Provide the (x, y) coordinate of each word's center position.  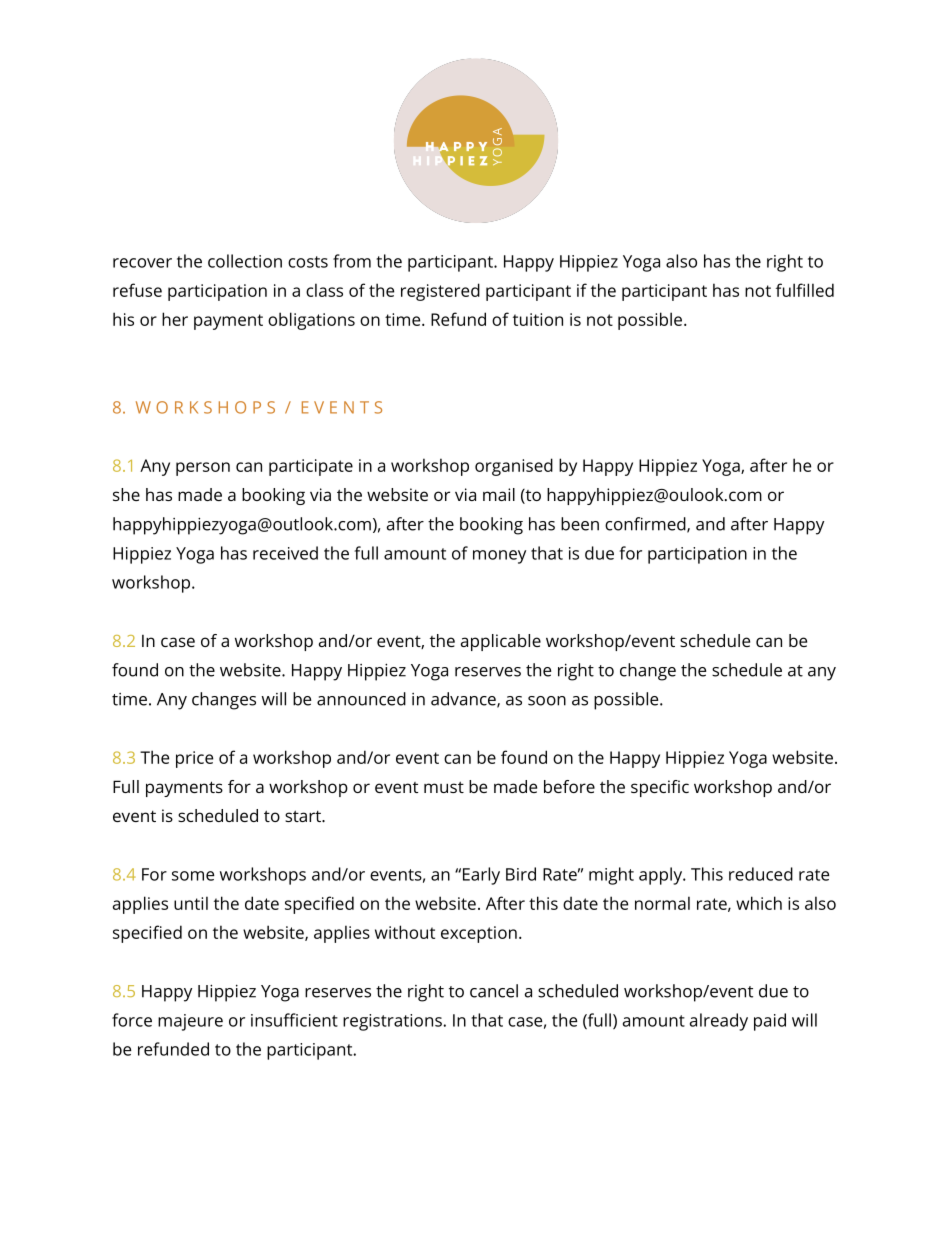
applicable (501, 642)
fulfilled (805, 290)
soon (547, 701)
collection (245, 261)
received (285, 553)
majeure (190, 1022)
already (719, 1022)
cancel (494, 991)
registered (440, 292)
